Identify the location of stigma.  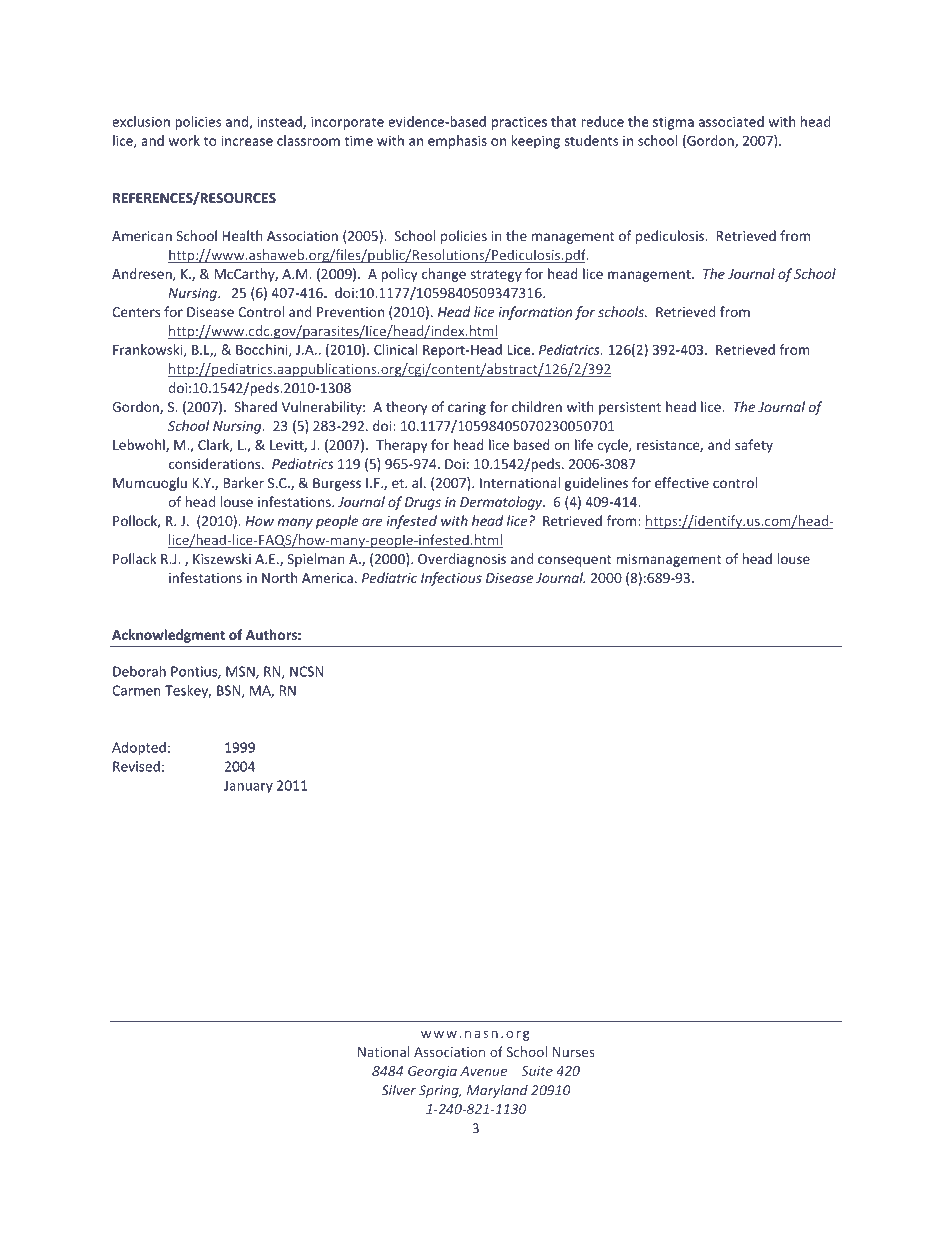
(673, 123).
